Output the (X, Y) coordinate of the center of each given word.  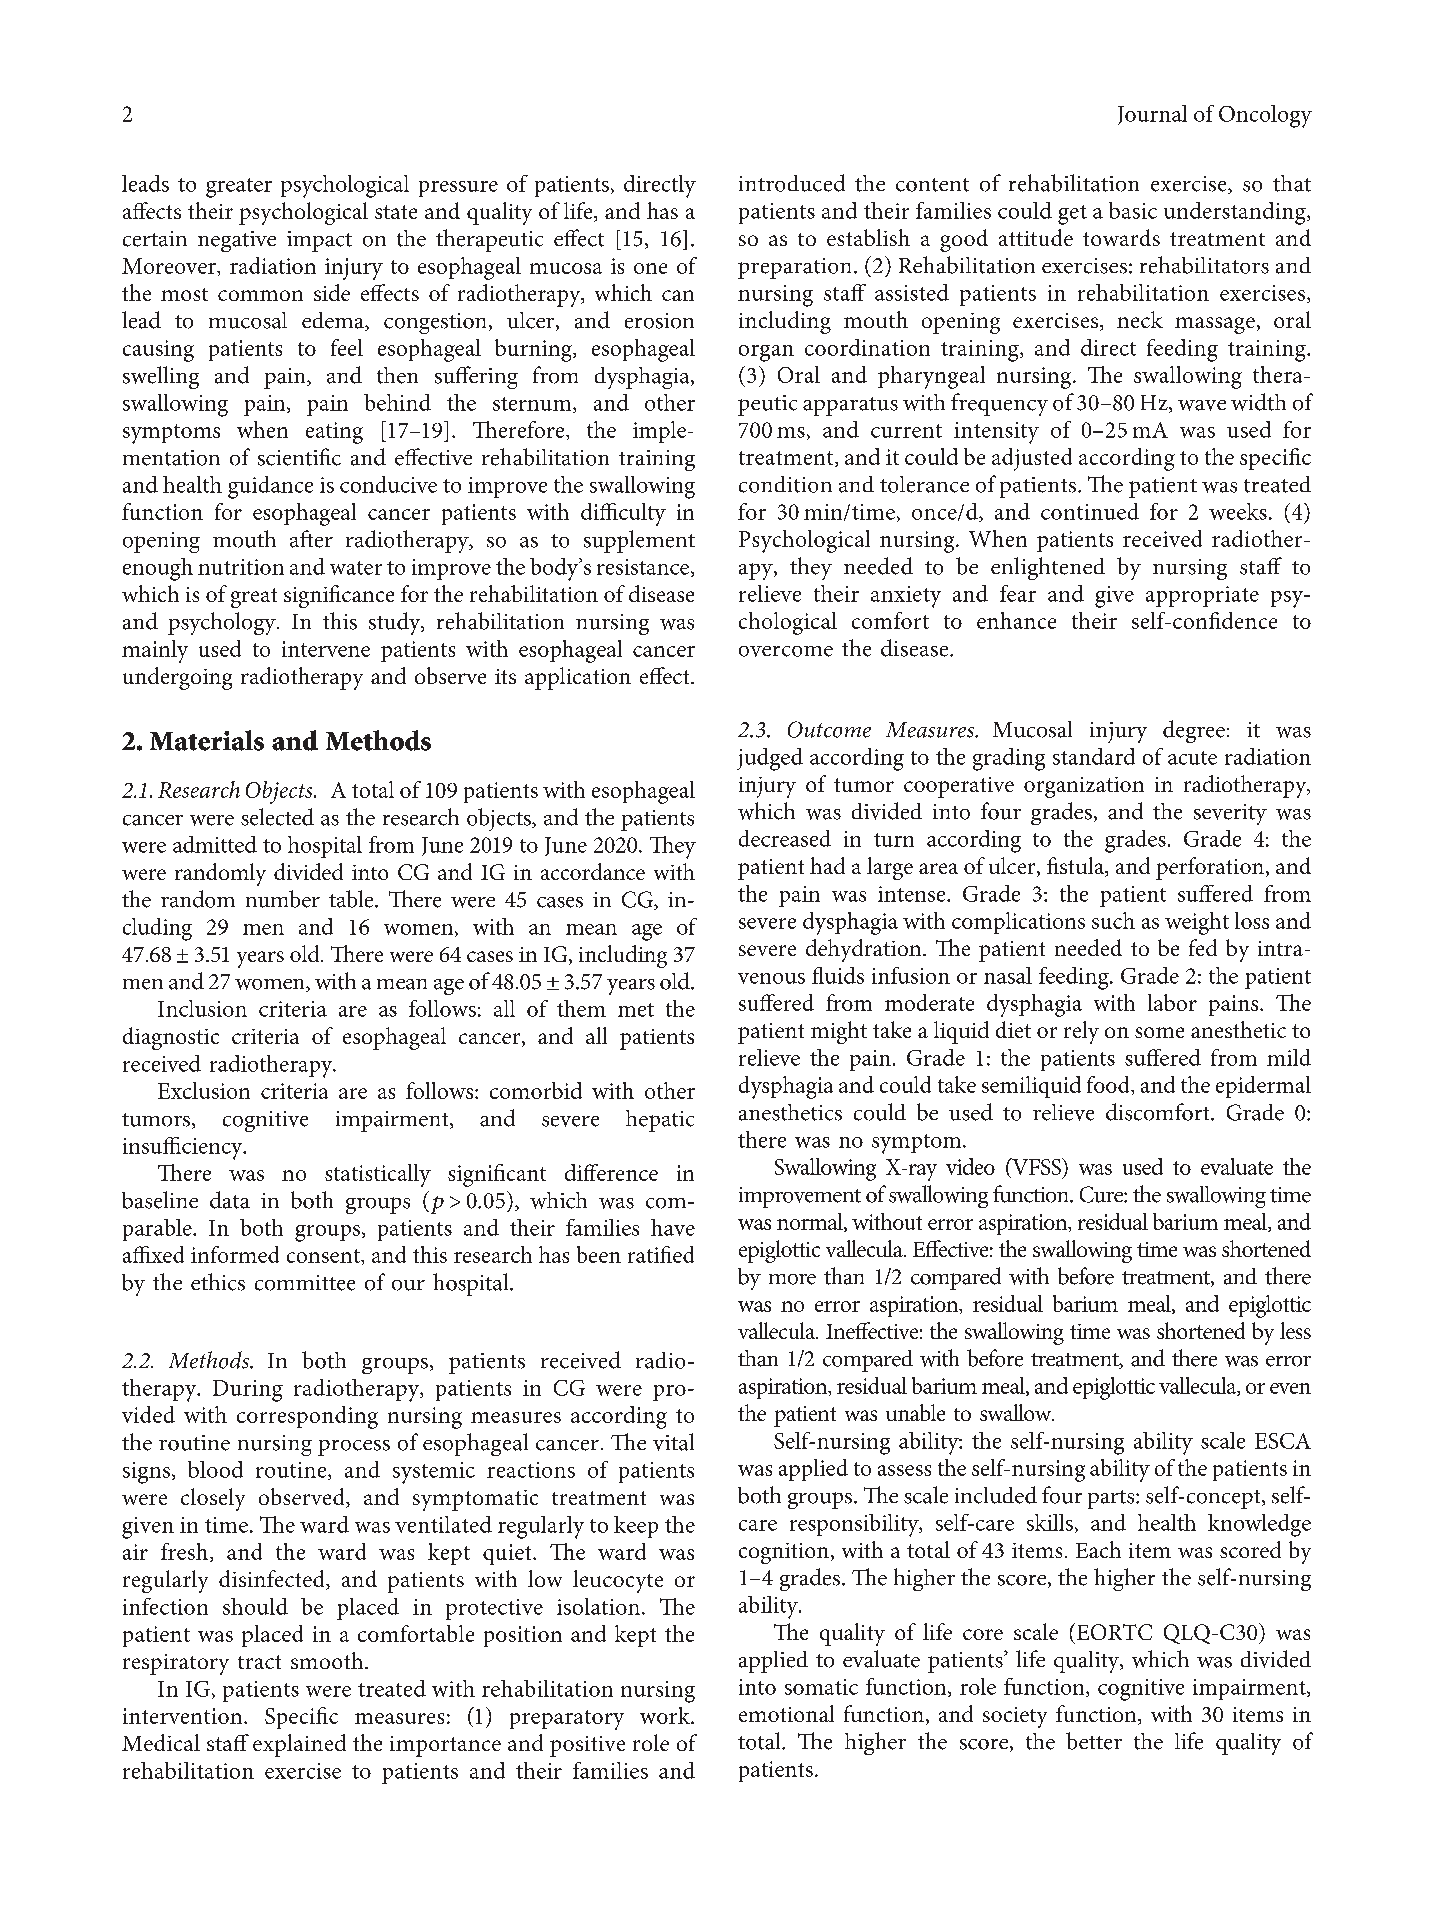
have (673, 1227)
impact (319, 241)
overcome (786, 651)
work (666, 1715)
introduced (792, 183)
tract (259, 1662)
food (1109, 1084)
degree (1194, 731)
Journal (1152, 115)
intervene (326, 649)
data (230, 1200)
